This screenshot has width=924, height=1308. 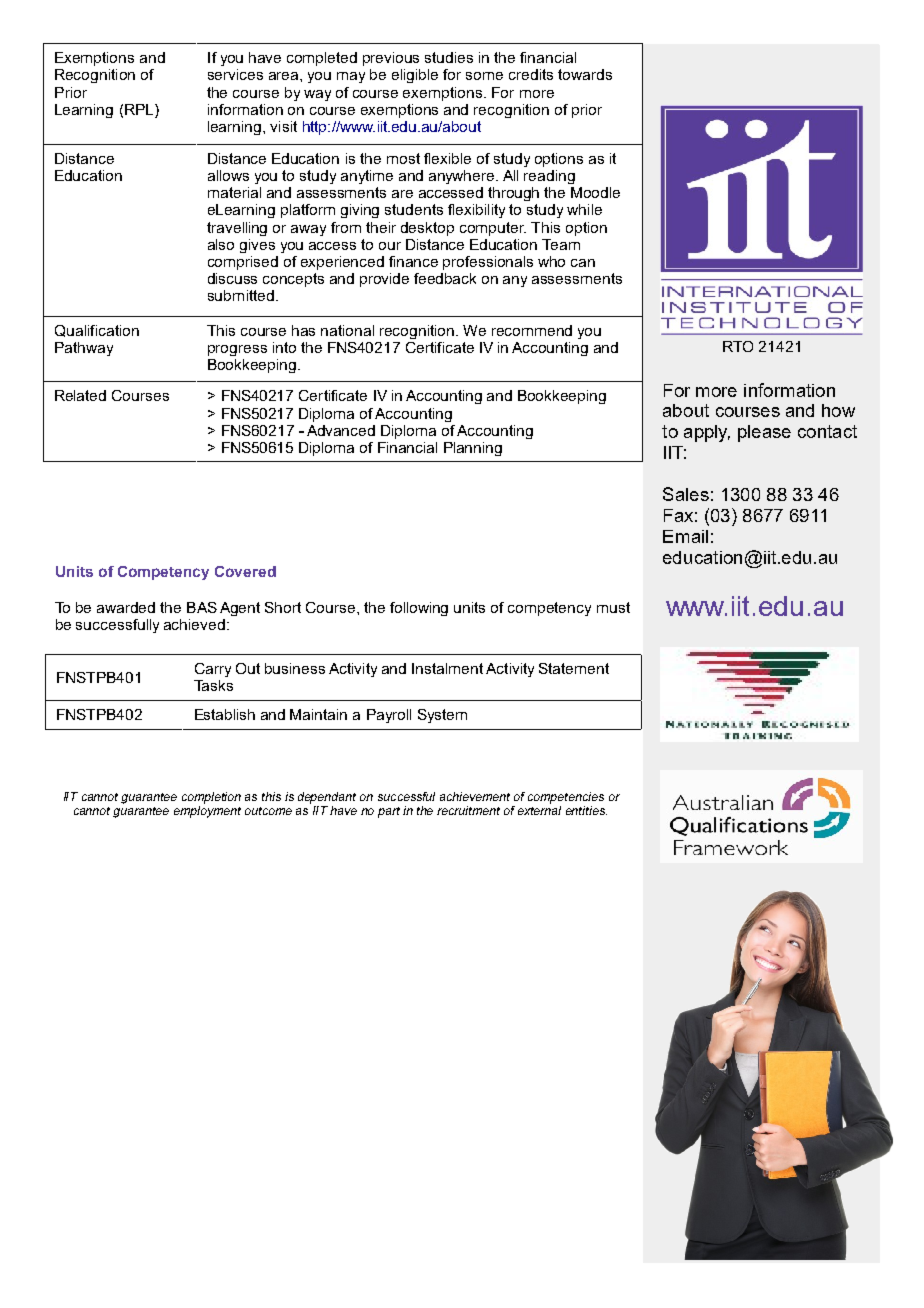 What do you see at coordinates (475, 796) in the screenshot?
I see `achievement` at bounding box center [475, 796].
